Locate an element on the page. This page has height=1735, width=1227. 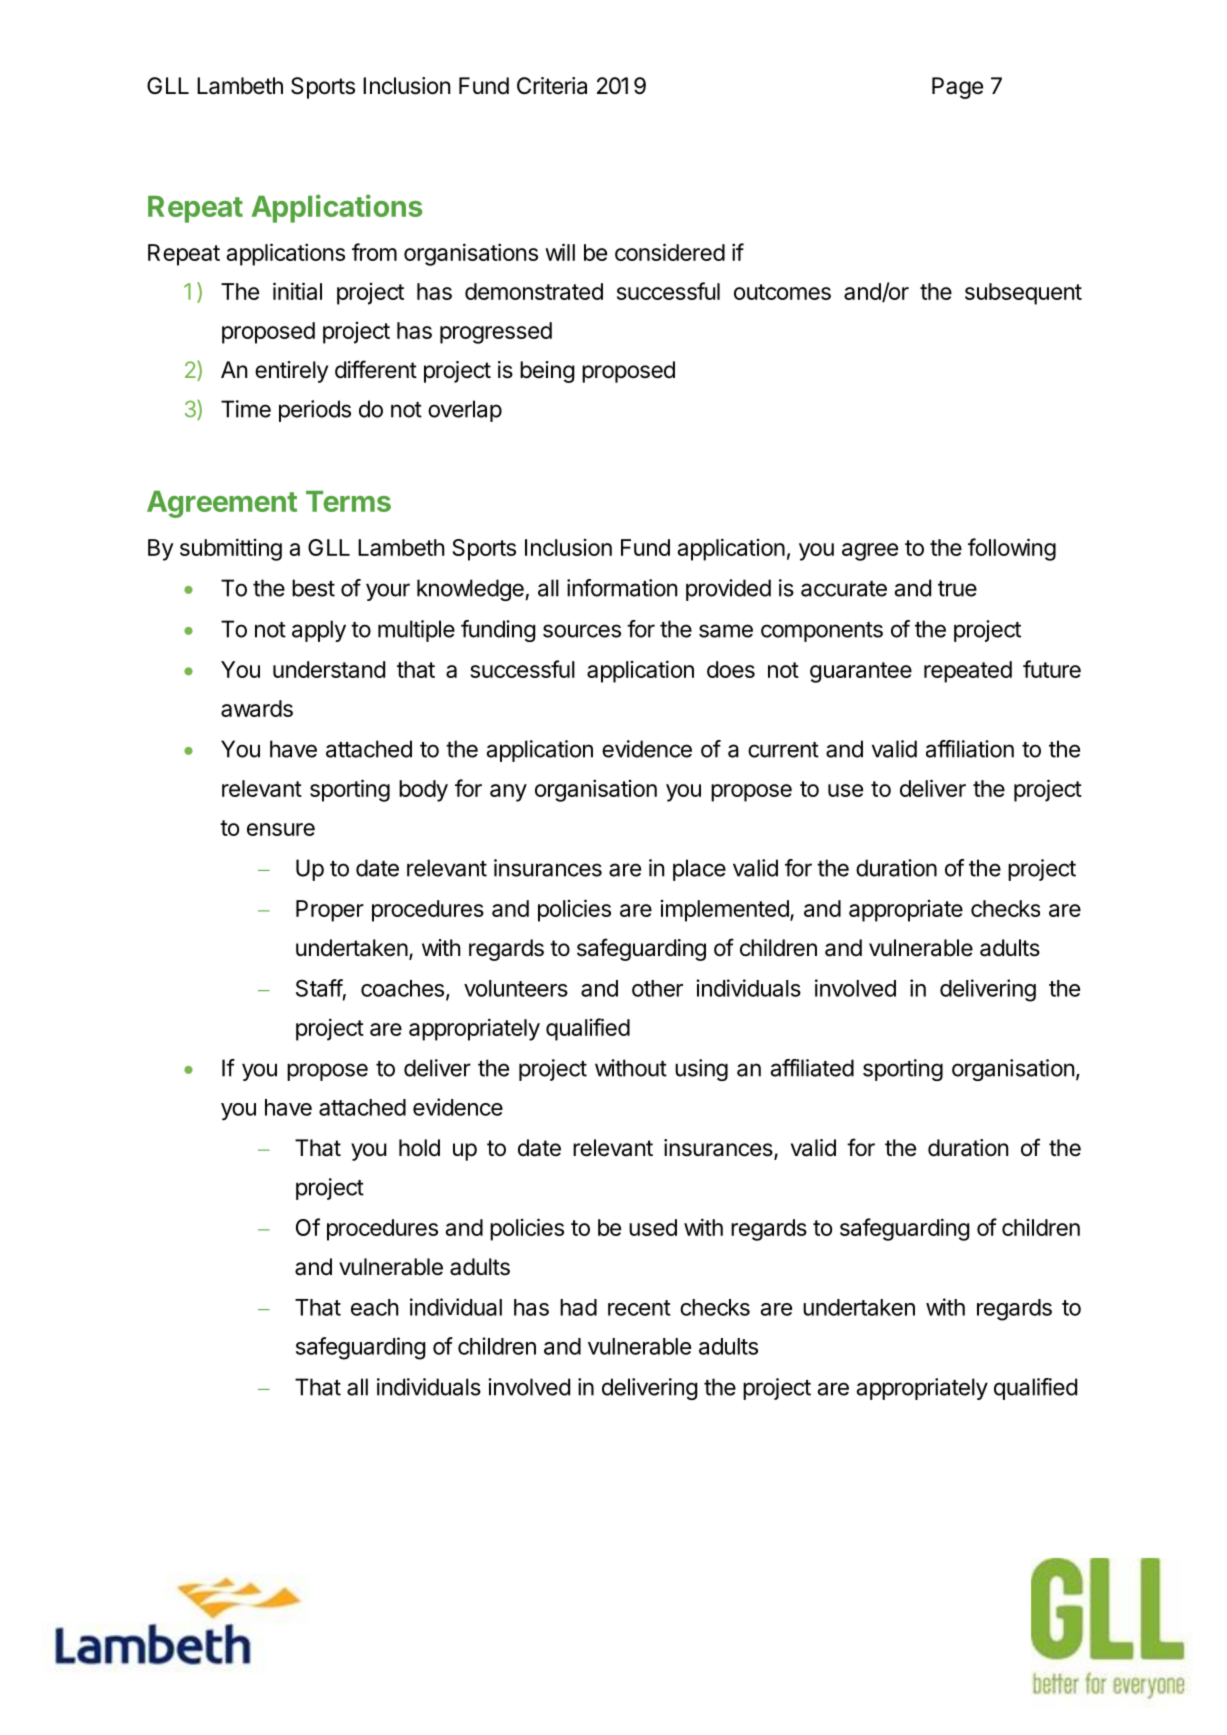
Page is located at coordinates (957, 88).
